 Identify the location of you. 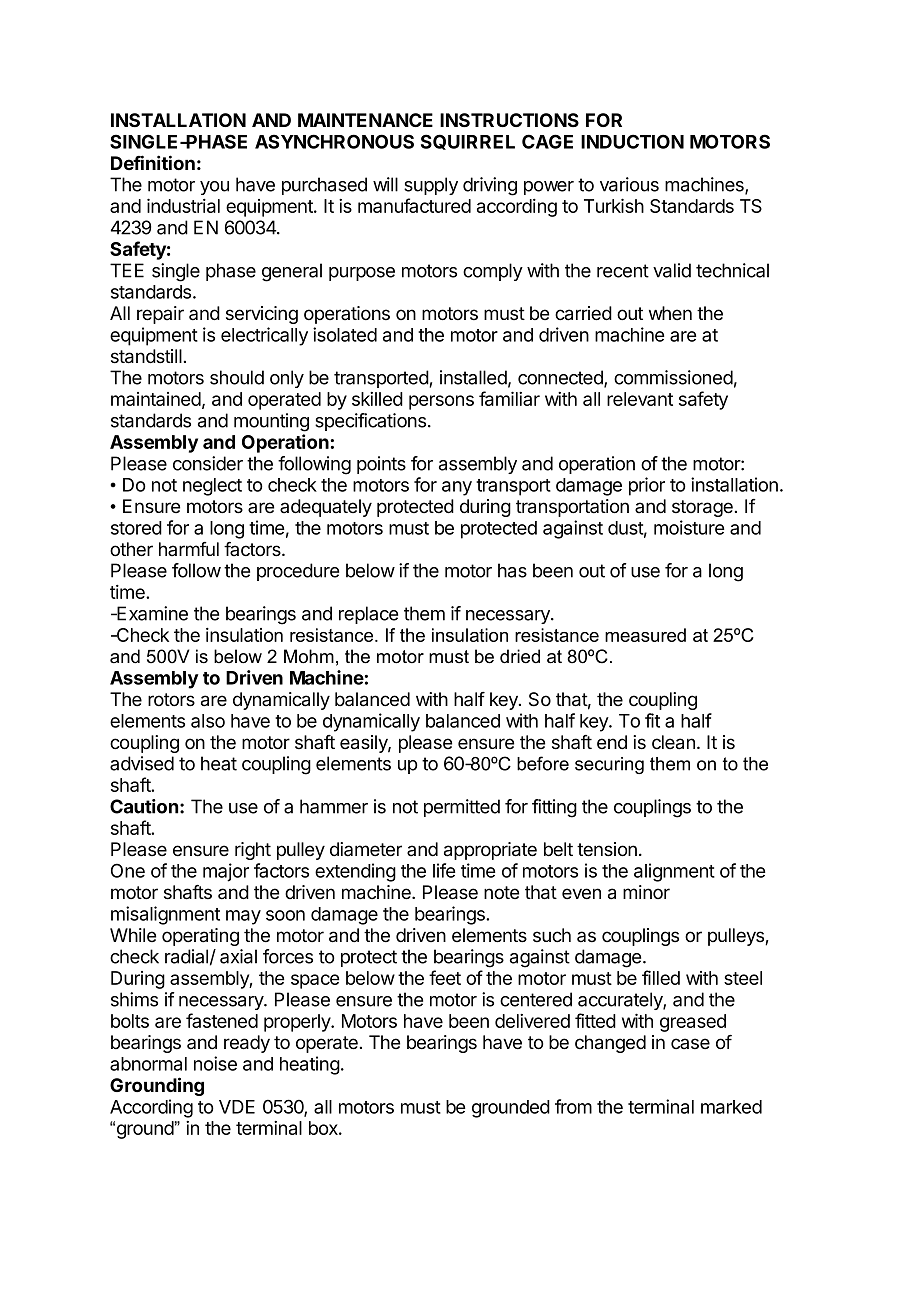
(214, 188).
